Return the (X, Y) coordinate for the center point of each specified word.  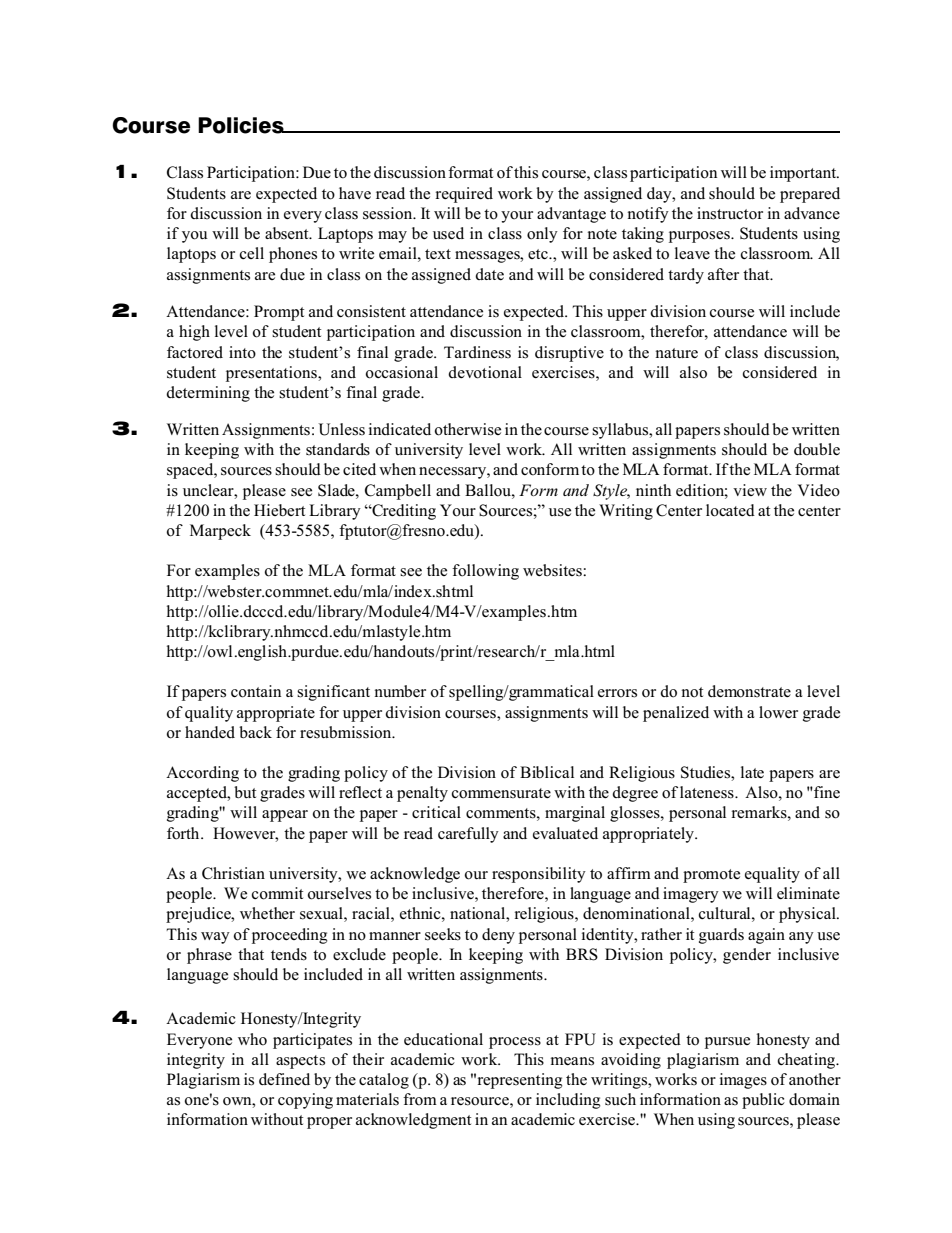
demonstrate (749, 691)
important (804, 174)
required (464, 195)
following (485, 572)
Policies (242, 125)
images (743, 1081)
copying (305, 1101)
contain (256, 691)
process (515, 1043)
